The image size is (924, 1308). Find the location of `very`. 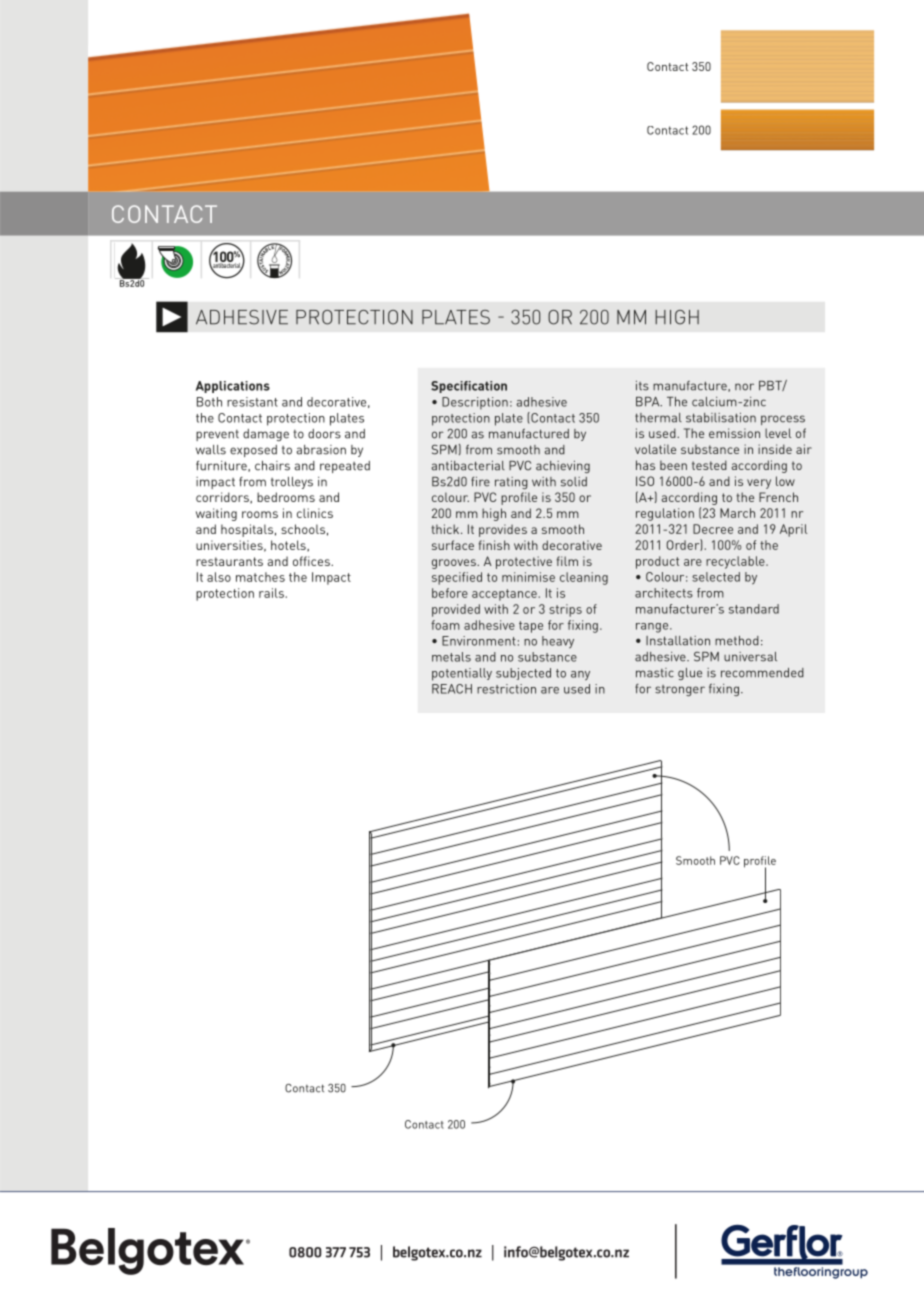

very is located at coordinates (759, 484).
